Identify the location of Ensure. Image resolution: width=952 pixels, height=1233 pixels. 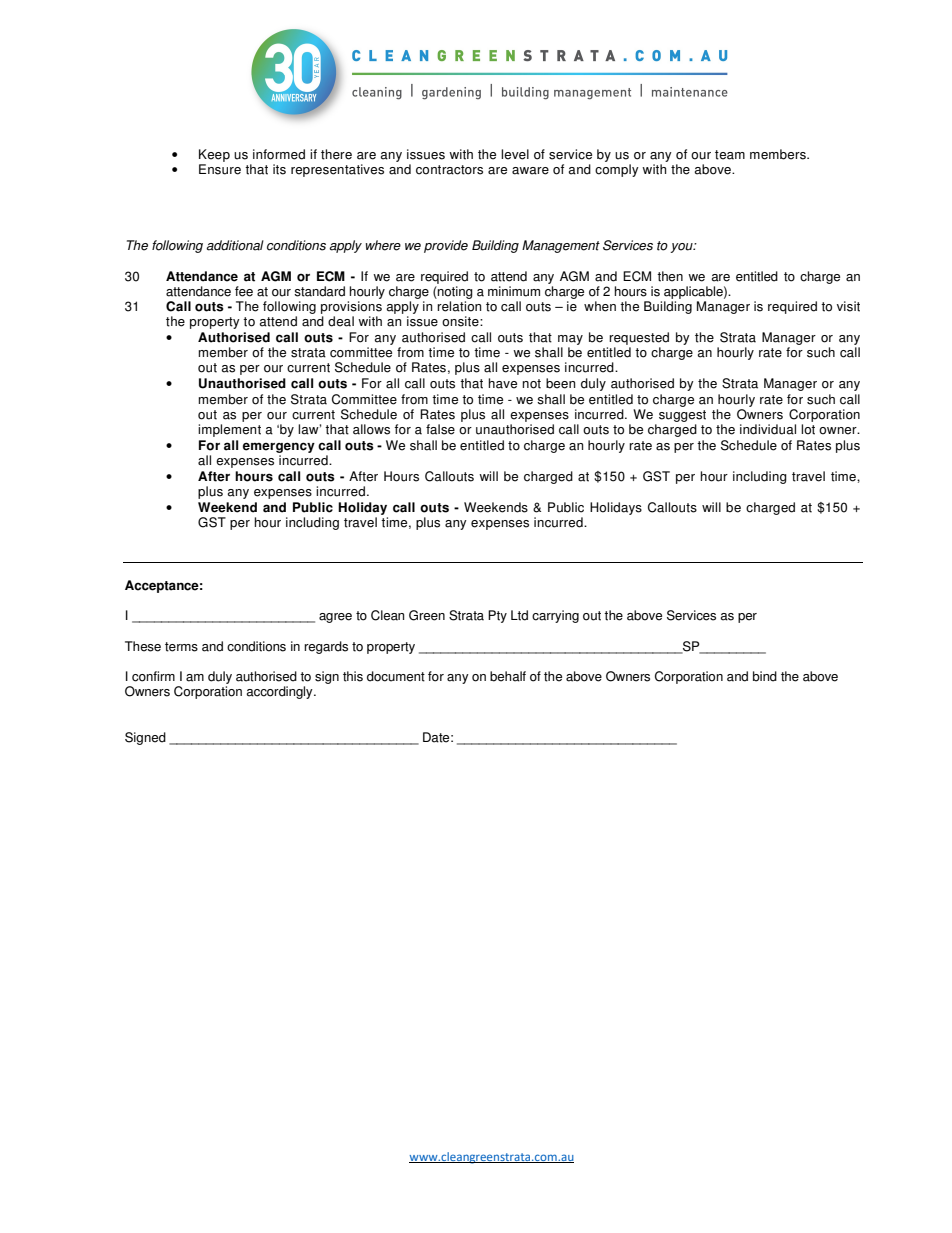
(220, 169).
